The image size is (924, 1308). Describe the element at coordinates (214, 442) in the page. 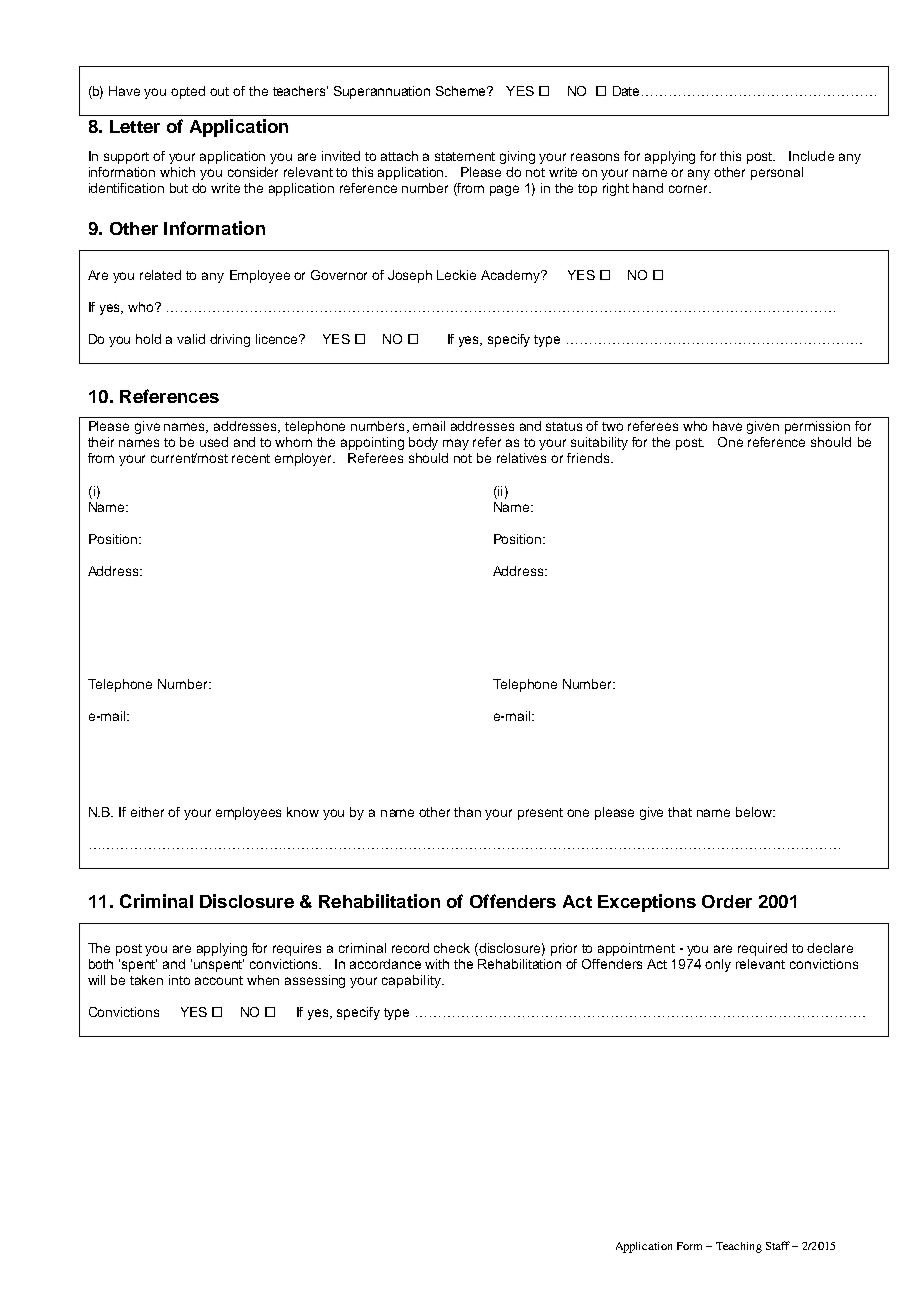

I see `used` at that location.
